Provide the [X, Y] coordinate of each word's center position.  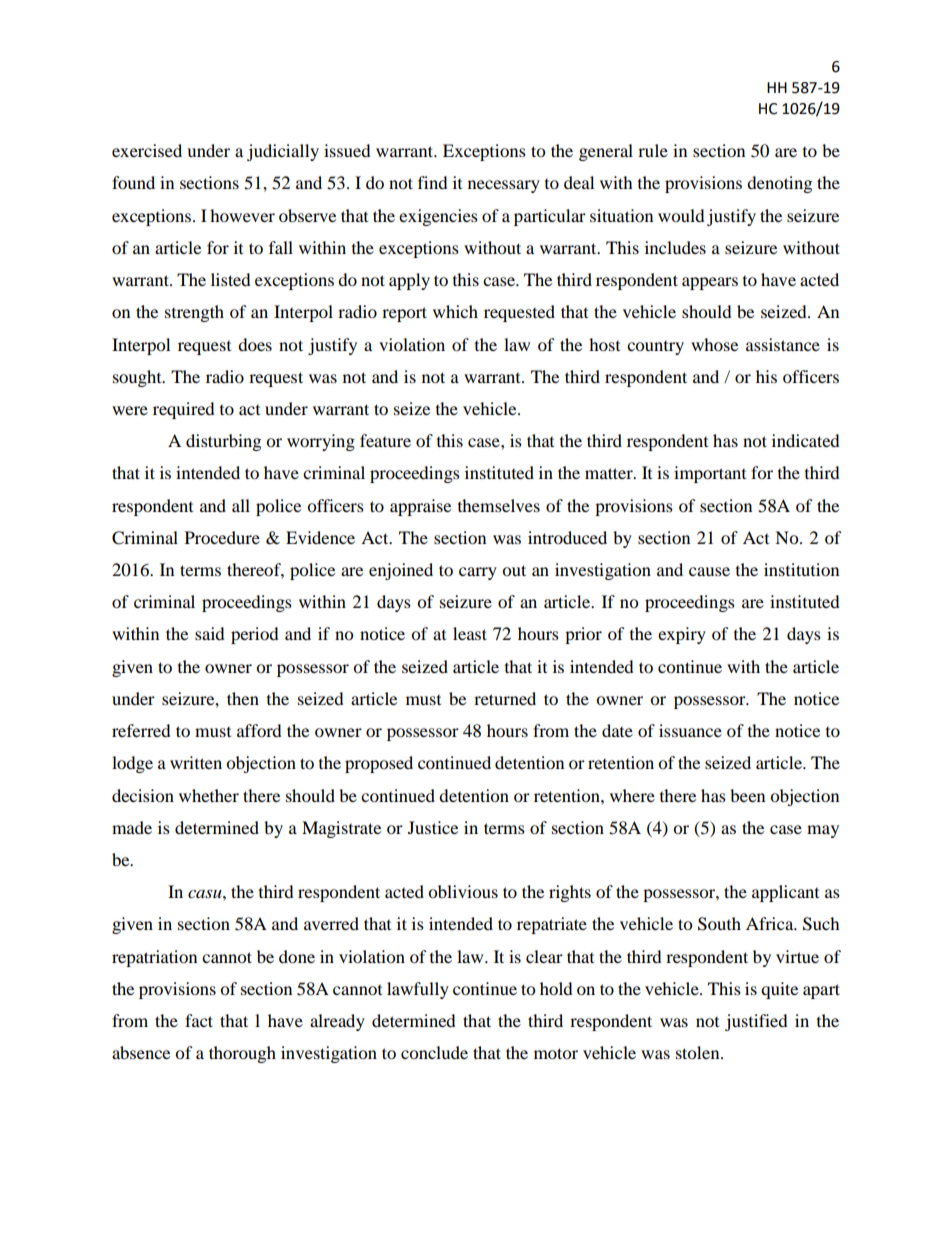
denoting [779, 184]
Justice [433, 827]
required [184, 410]
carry [478, 573]
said [210, 633]
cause [709, 571]
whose [714, 344]
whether [209, 795]
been [747, 795]
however [242, 215]
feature [385, 440]
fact [199, 1020]
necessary [504, 186]
